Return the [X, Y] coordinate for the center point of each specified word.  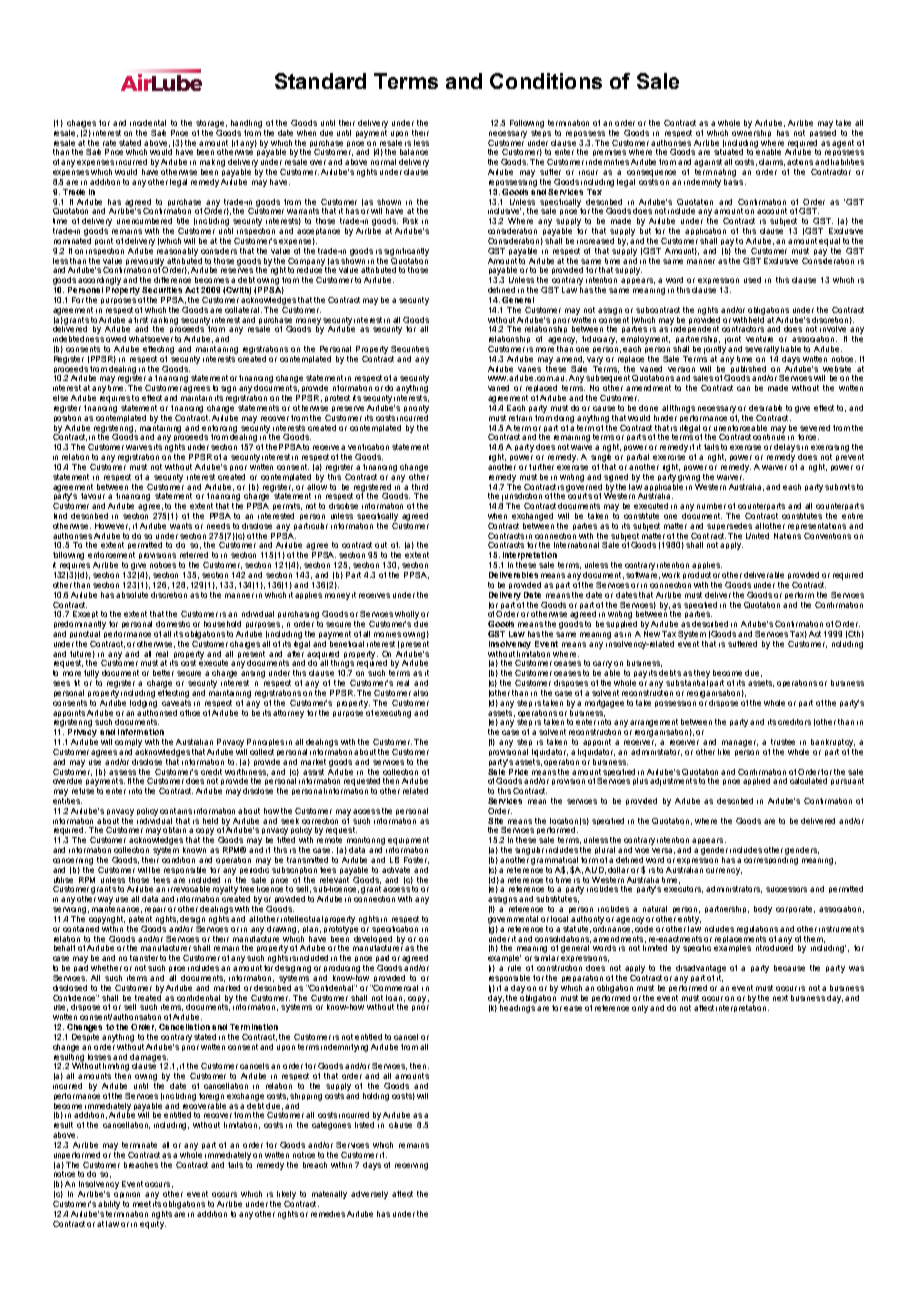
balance [414, 152]
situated [728, 152]
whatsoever [151, 339]
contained [81, 929]
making [212, 164]
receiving [411, 1166]
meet [142, 1204]
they [702, 675]
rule [514, 968]
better [163, 673]
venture [759, 339]
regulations [759, 930]
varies [529, 369]
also [420, 693]
